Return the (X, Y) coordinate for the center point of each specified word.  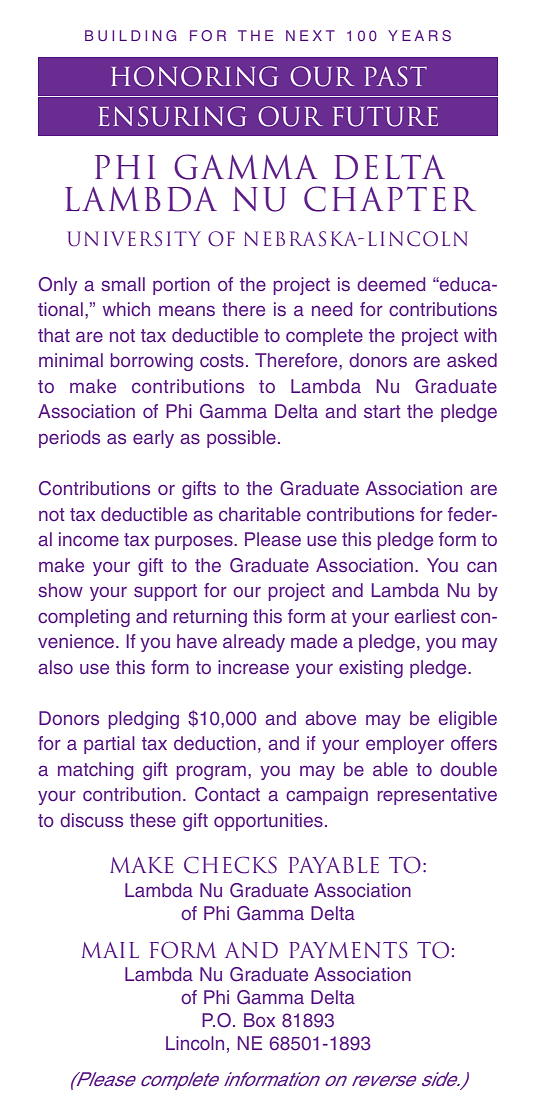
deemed (391, 284)
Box (259, 1020)
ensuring (172, 116)
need (332, 309)
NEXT (310, 35)
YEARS (419, 35)
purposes (195, 542)
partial (109, 745)
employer (405, 745)
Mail (110, 950)
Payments (348, 950)
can (482, 567)
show (60, 590)
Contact (227, 794)
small (123, 284)
